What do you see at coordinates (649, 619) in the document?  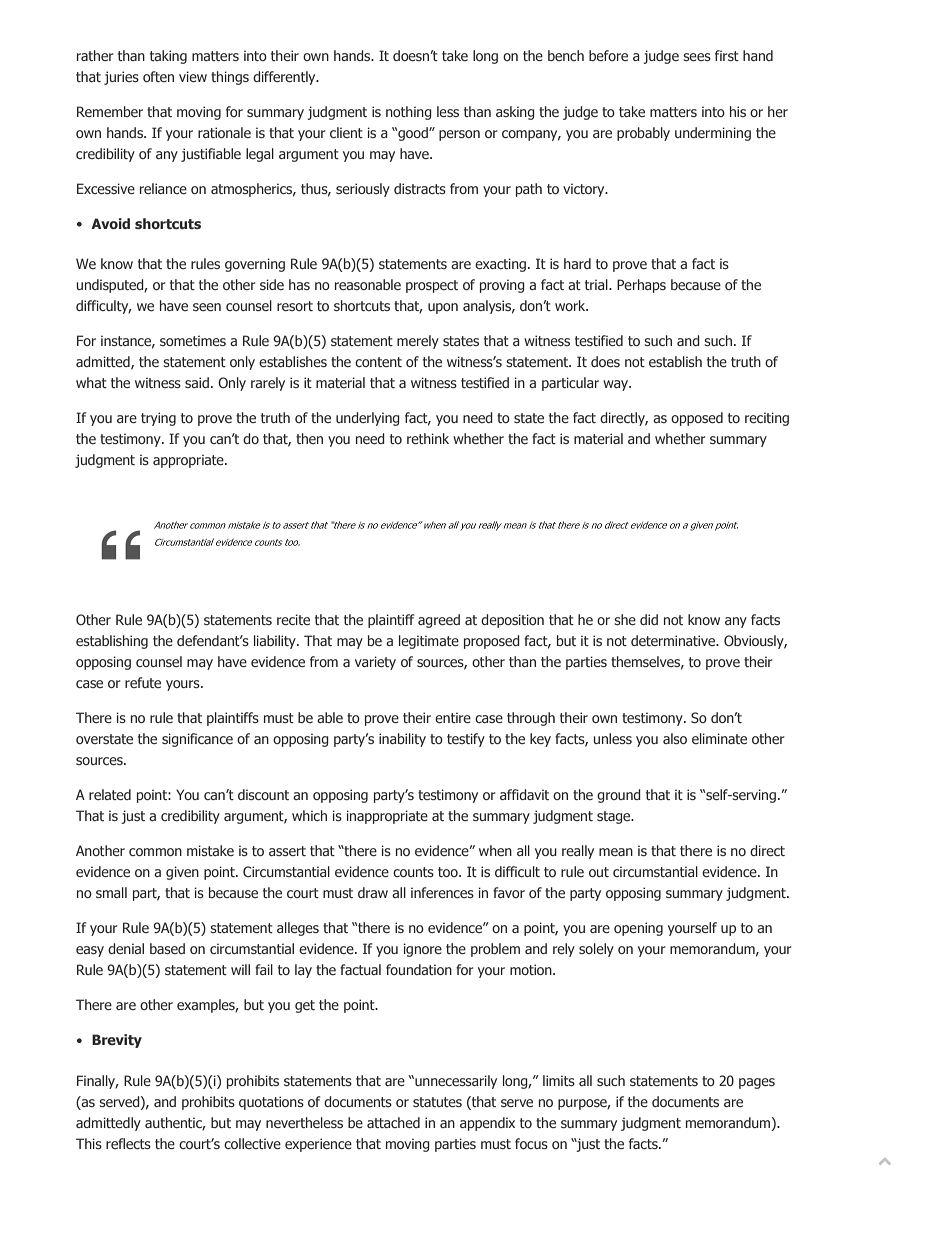 I see `did` at bounding box center [649, 619].
